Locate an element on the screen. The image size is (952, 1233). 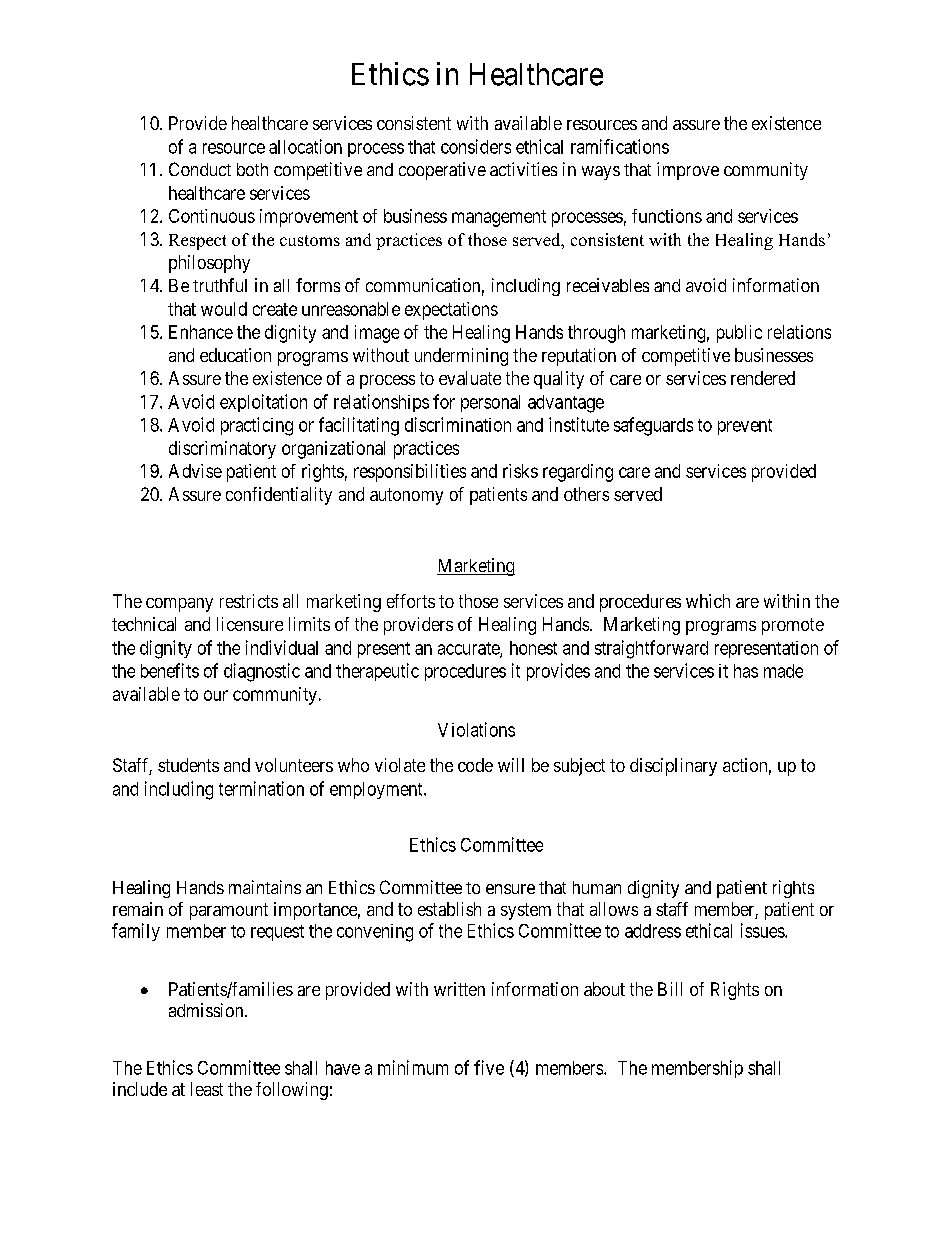
Conduct is located at coordinates (200, 169).
